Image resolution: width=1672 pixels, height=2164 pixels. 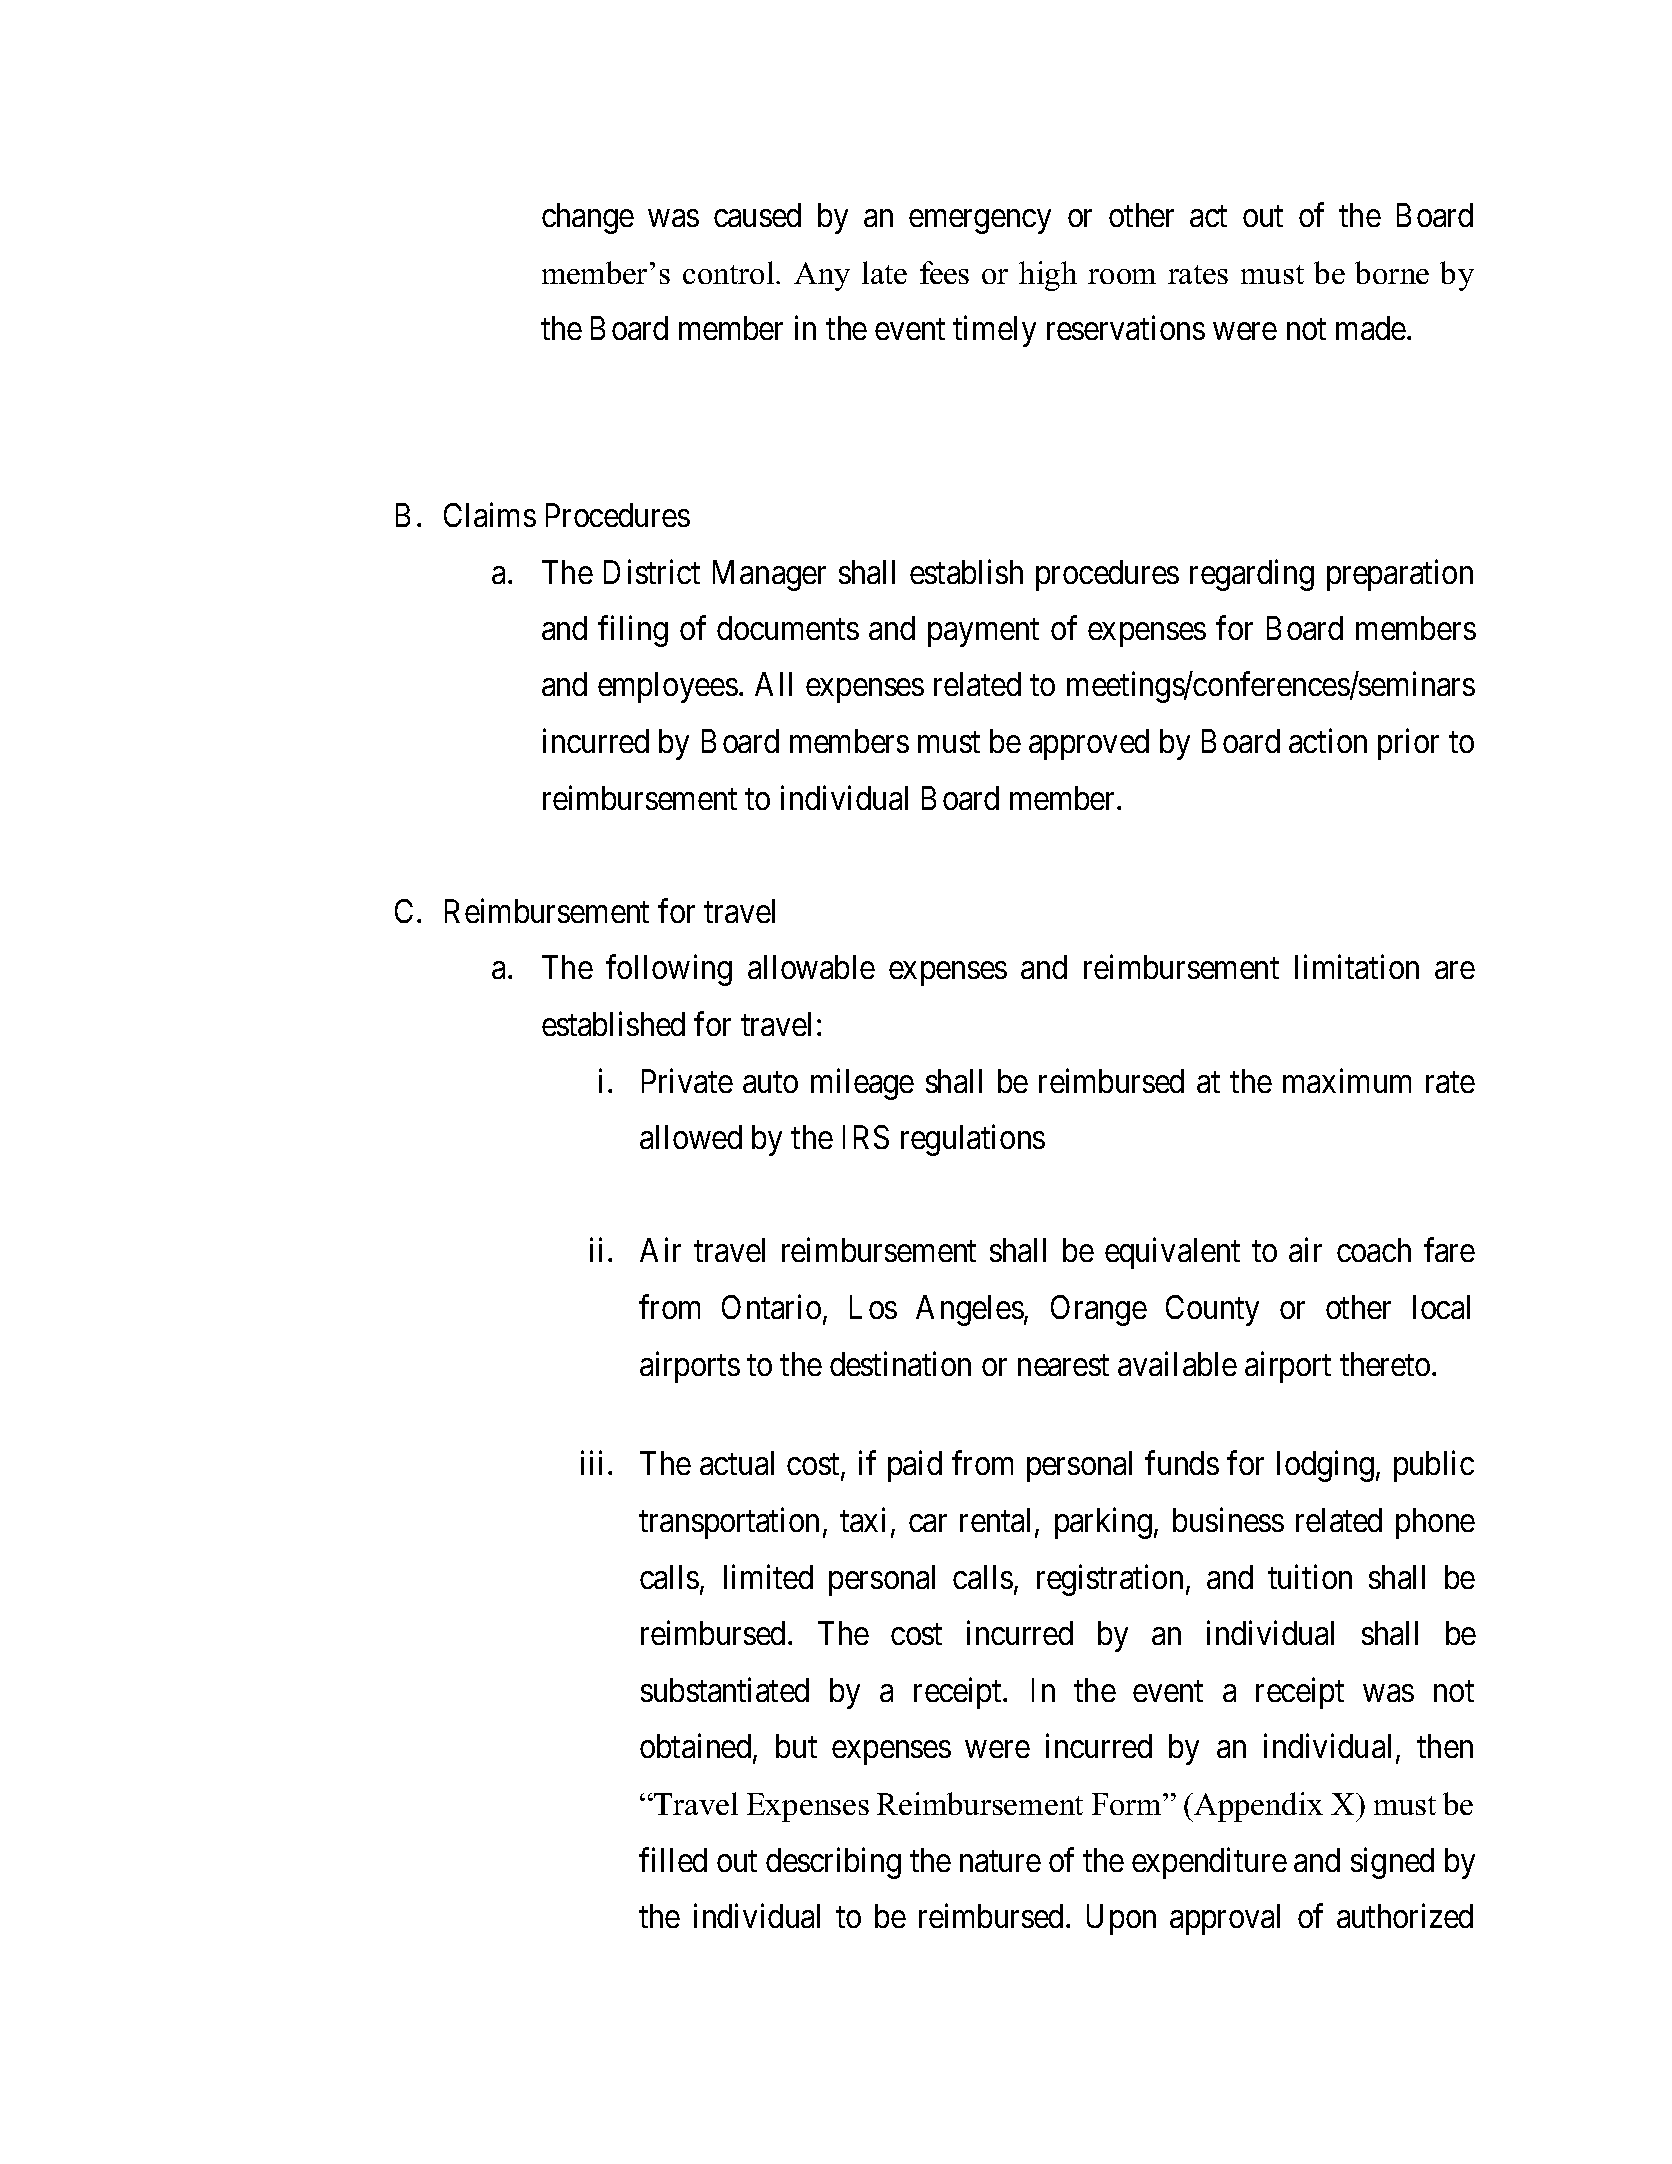 What do you see at coordinates (1392, 272) in the image?
I see `borne` at bounding box center [1392, 272].
